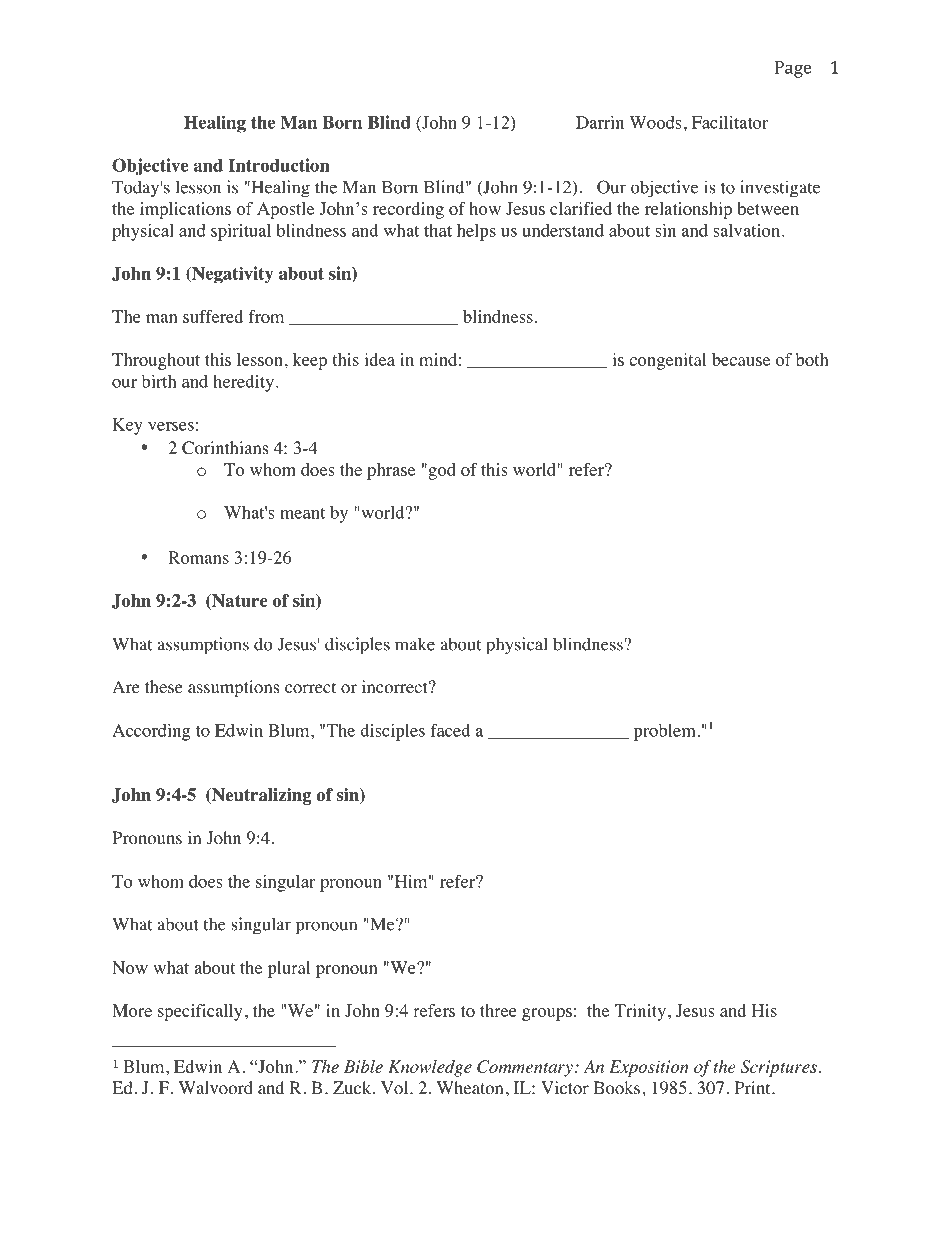 The width and height of the screenshot is (952, 1233). What do you see at coordinates (754, 1087) in the screenshot?
I see `Print` at bounding box center [754, 1087].
